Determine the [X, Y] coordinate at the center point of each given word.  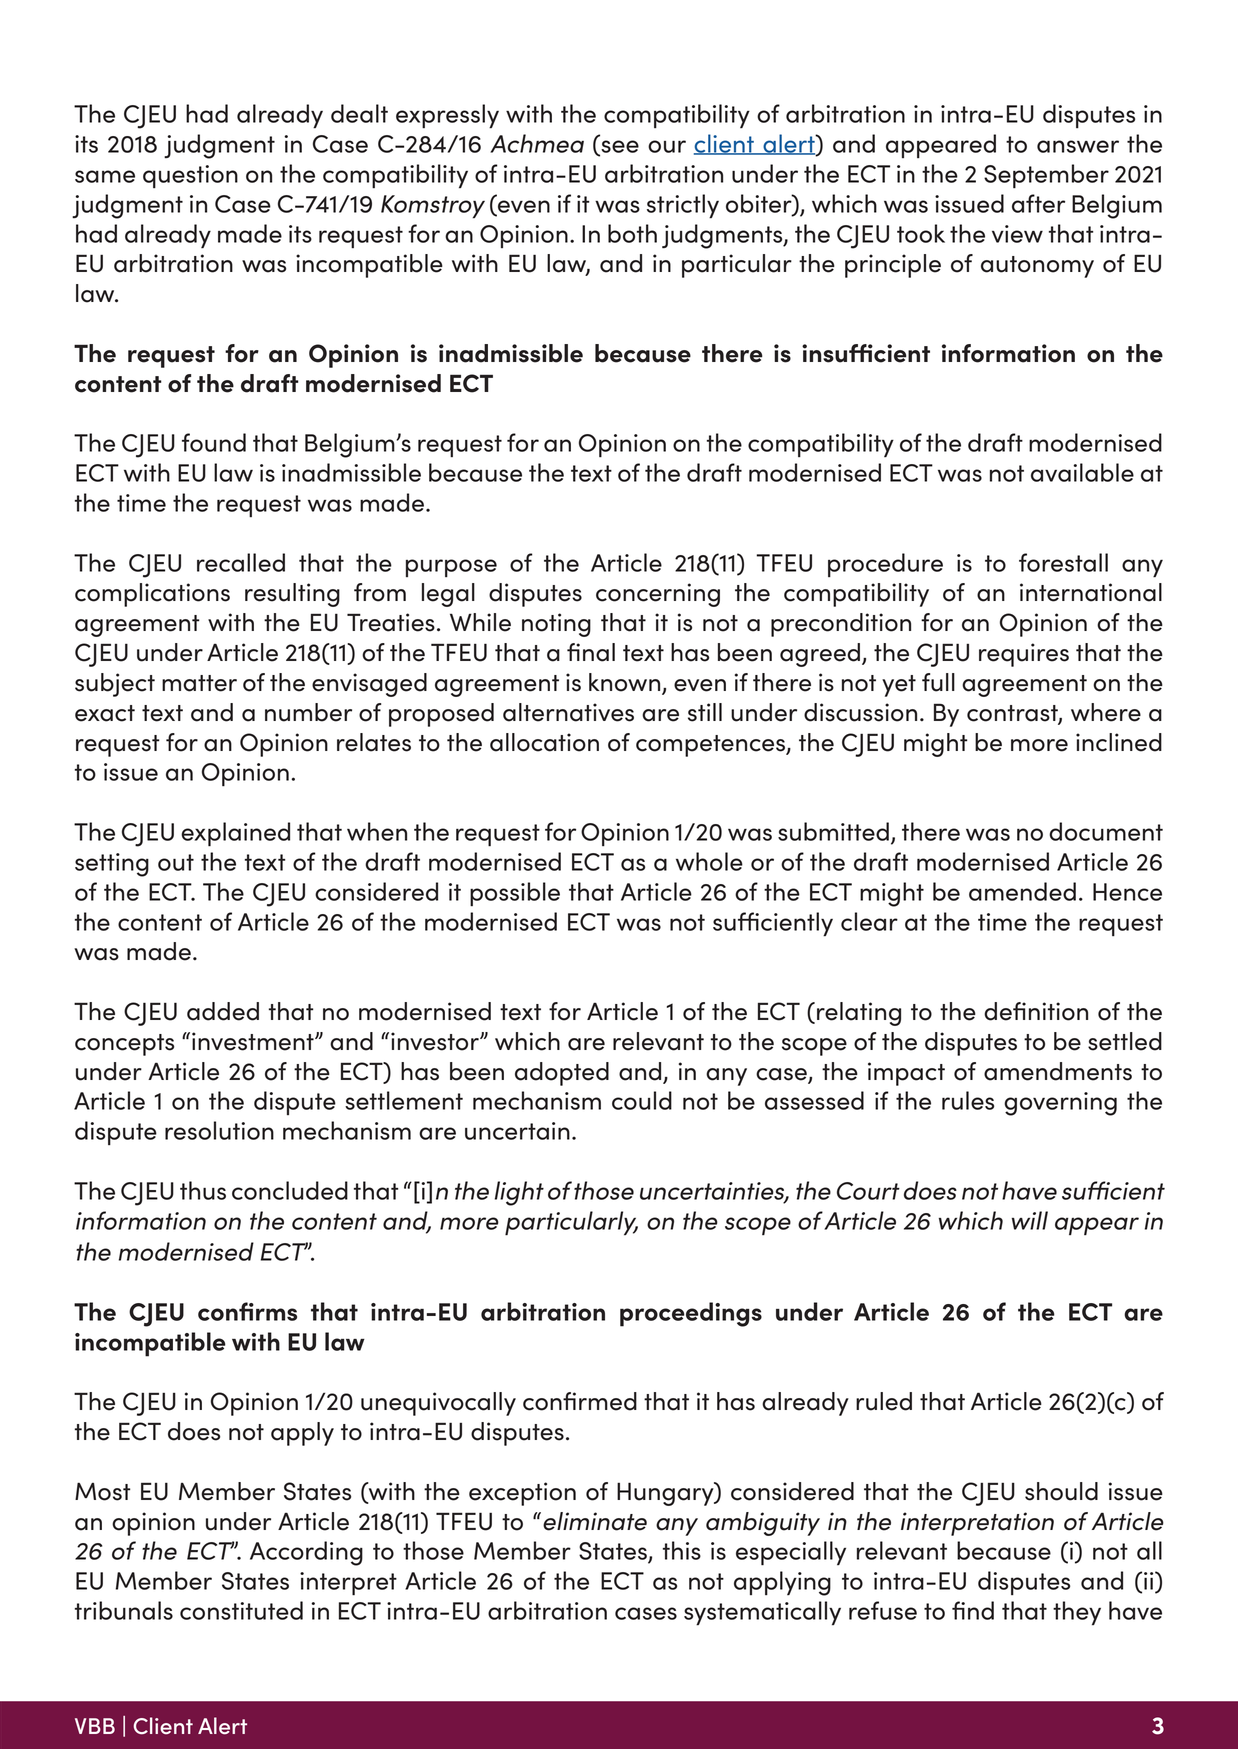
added [223, 1011]
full [938, 682]
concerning [658, 595]
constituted [241, 1610]
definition [1036, 1011]
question [190, 177]
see [619, 147]
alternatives [568, 712]
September [1046, 176]
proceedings [691, 1314]
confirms [247, 1311]
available [1082, 472]
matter [199, 683]
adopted [562, 1074]
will [1030, 1220]
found [214, 442]
